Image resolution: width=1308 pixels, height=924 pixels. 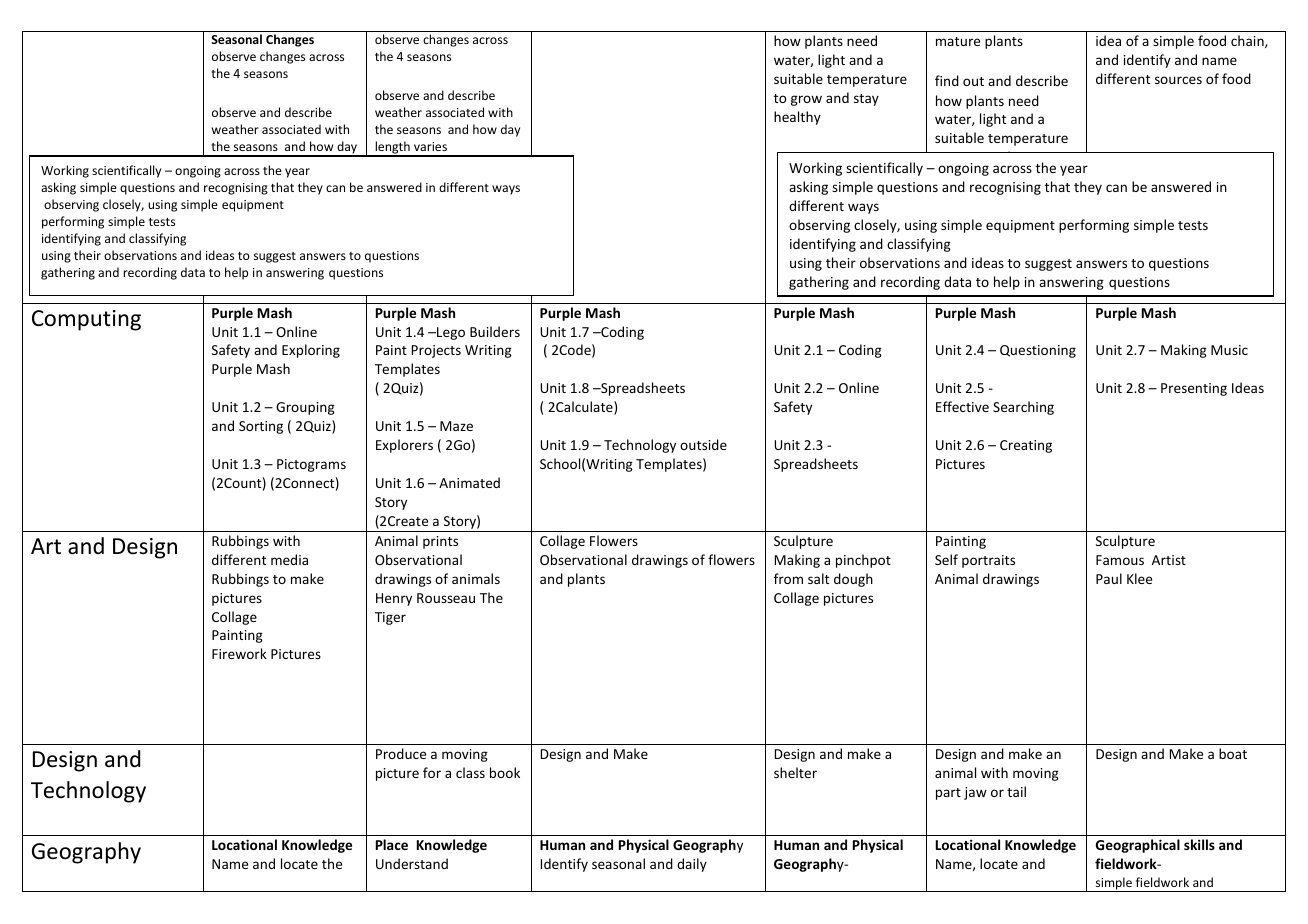 I want to click on sources, so click(x=1178, y=80).
